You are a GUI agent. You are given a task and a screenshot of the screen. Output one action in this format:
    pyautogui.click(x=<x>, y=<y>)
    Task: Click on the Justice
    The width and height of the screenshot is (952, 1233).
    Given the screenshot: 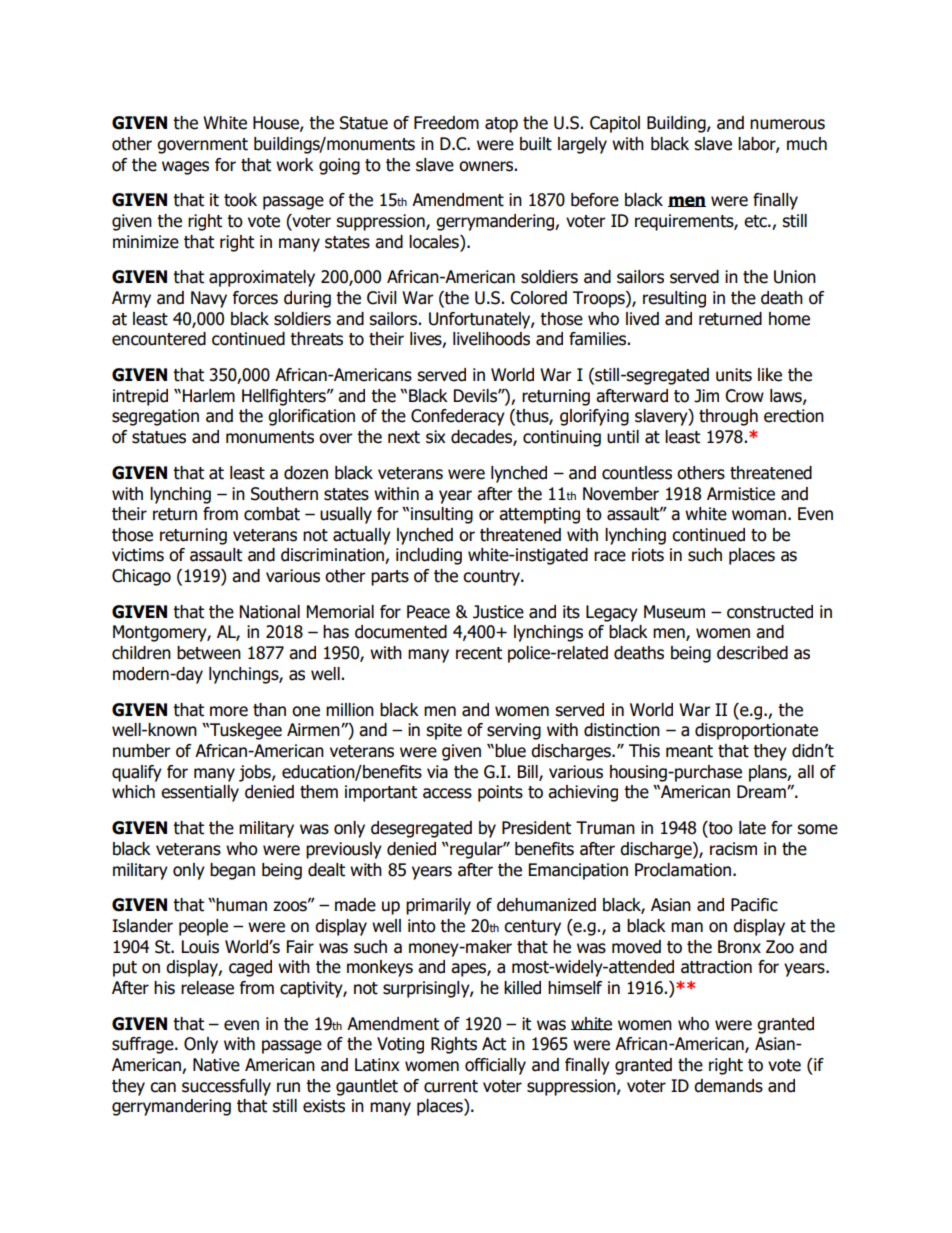 What is the action you would take?
    pyautogui.click(x=498, y=612)
